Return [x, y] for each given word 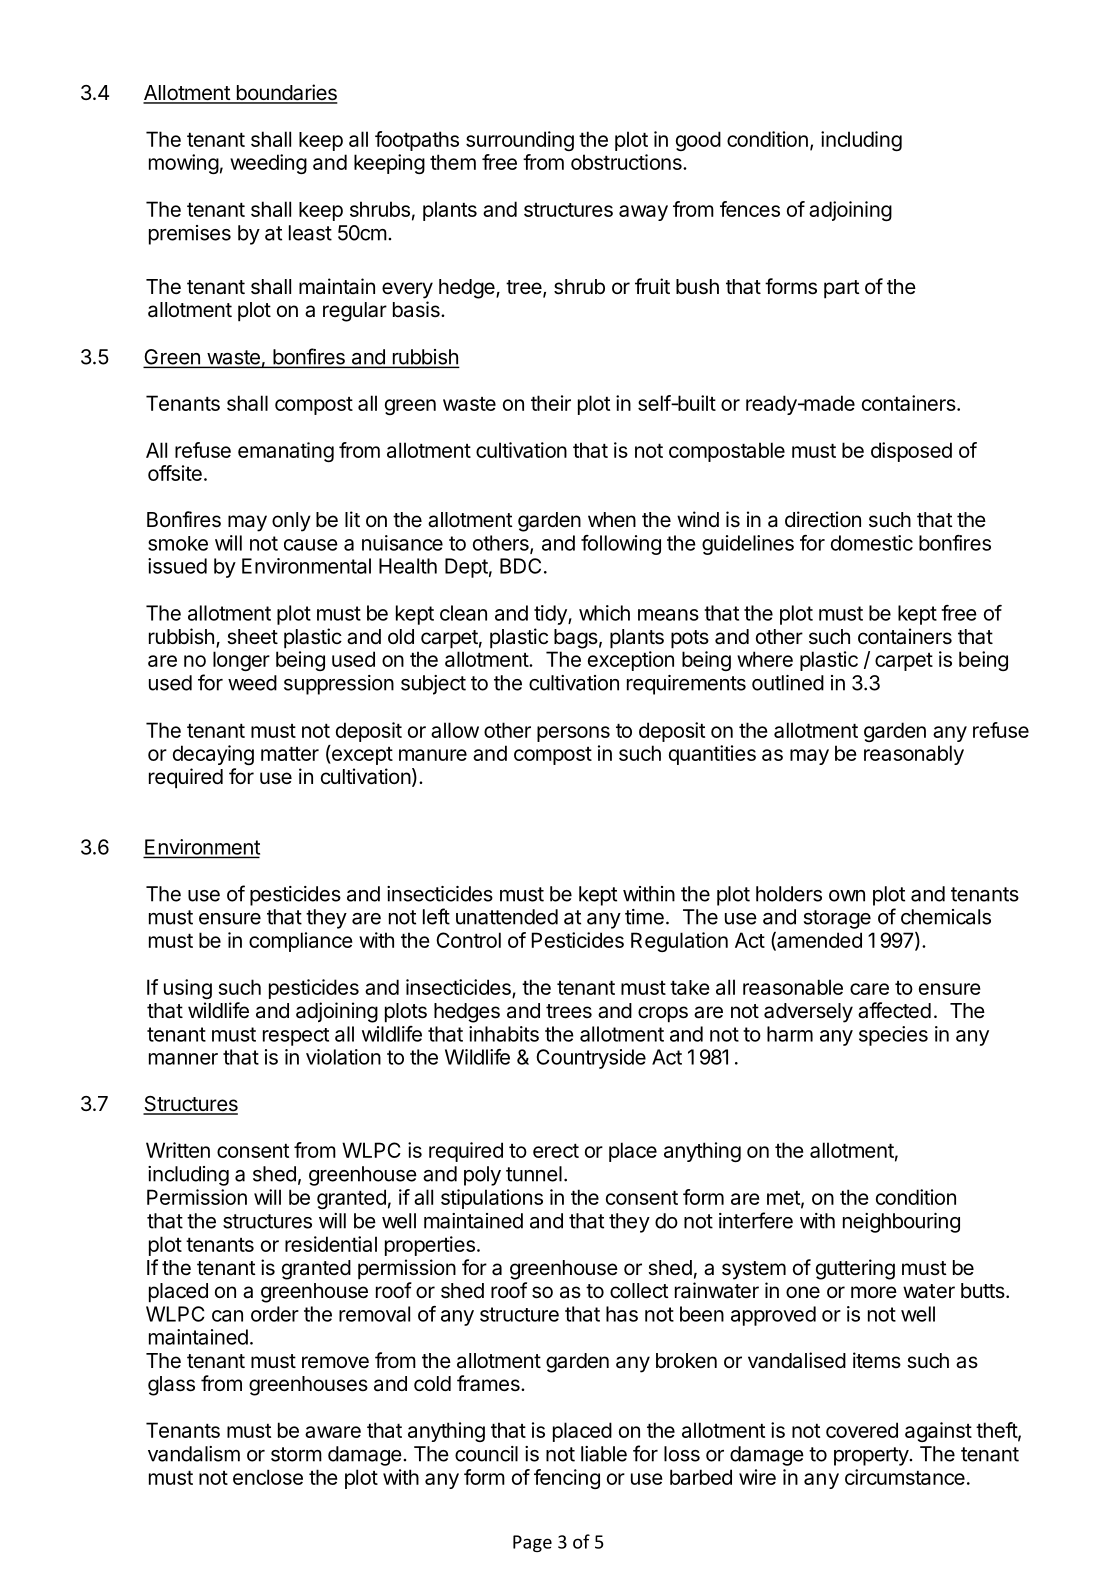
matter [290, 754]
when [612, 519]
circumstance [905, 1477]
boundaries [286, 93]
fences [750, 209]
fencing [567, 1479]
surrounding [520, 141]
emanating [286, 452]
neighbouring [901, 1223]
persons [573, 734]
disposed [911, 452]
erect [556, 1151]
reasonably [914, 755]
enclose [268, 1477]
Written [178, 1150]
